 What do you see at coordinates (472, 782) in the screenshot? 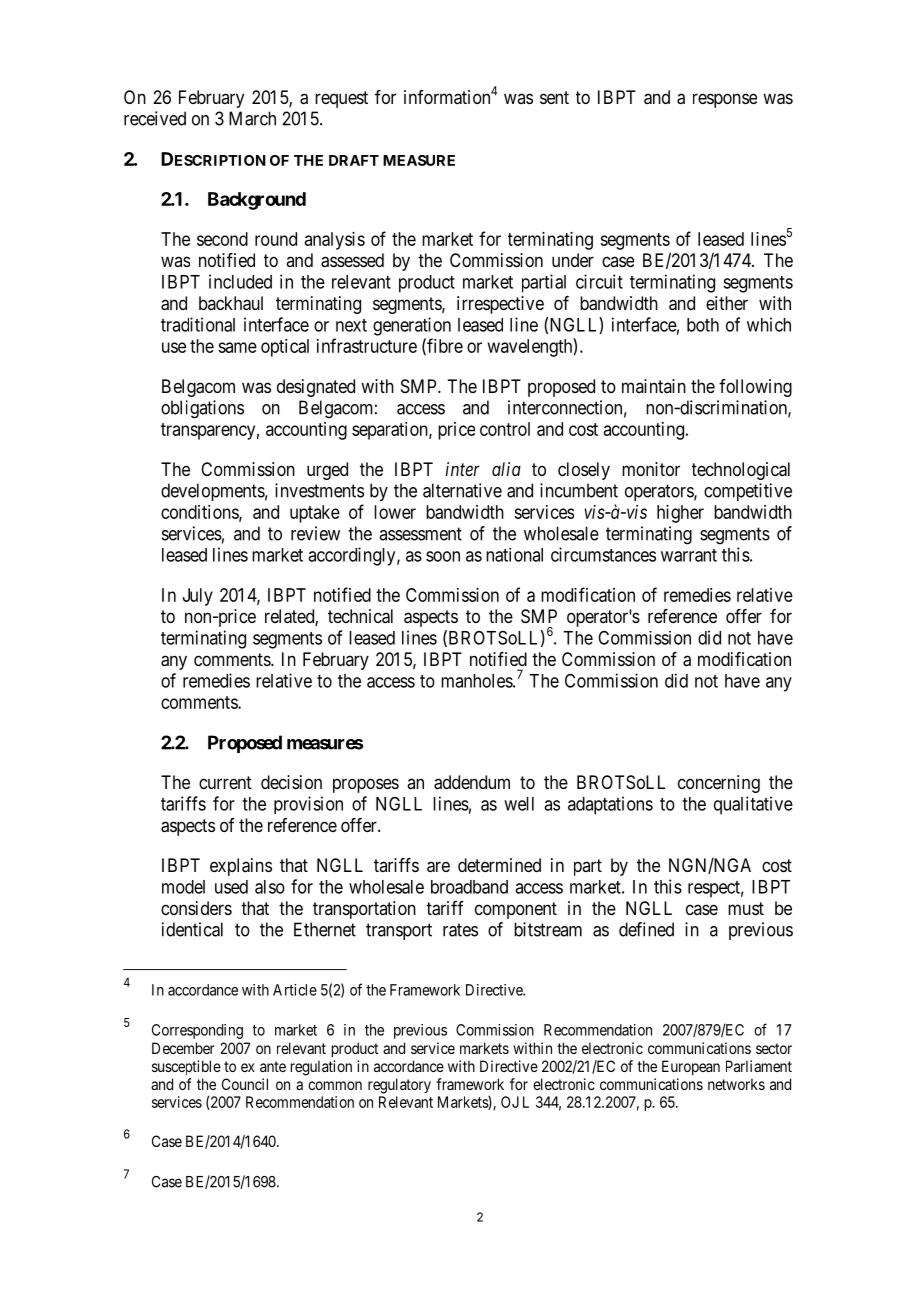
I see `addendum` at bounding box center [472, 782].
